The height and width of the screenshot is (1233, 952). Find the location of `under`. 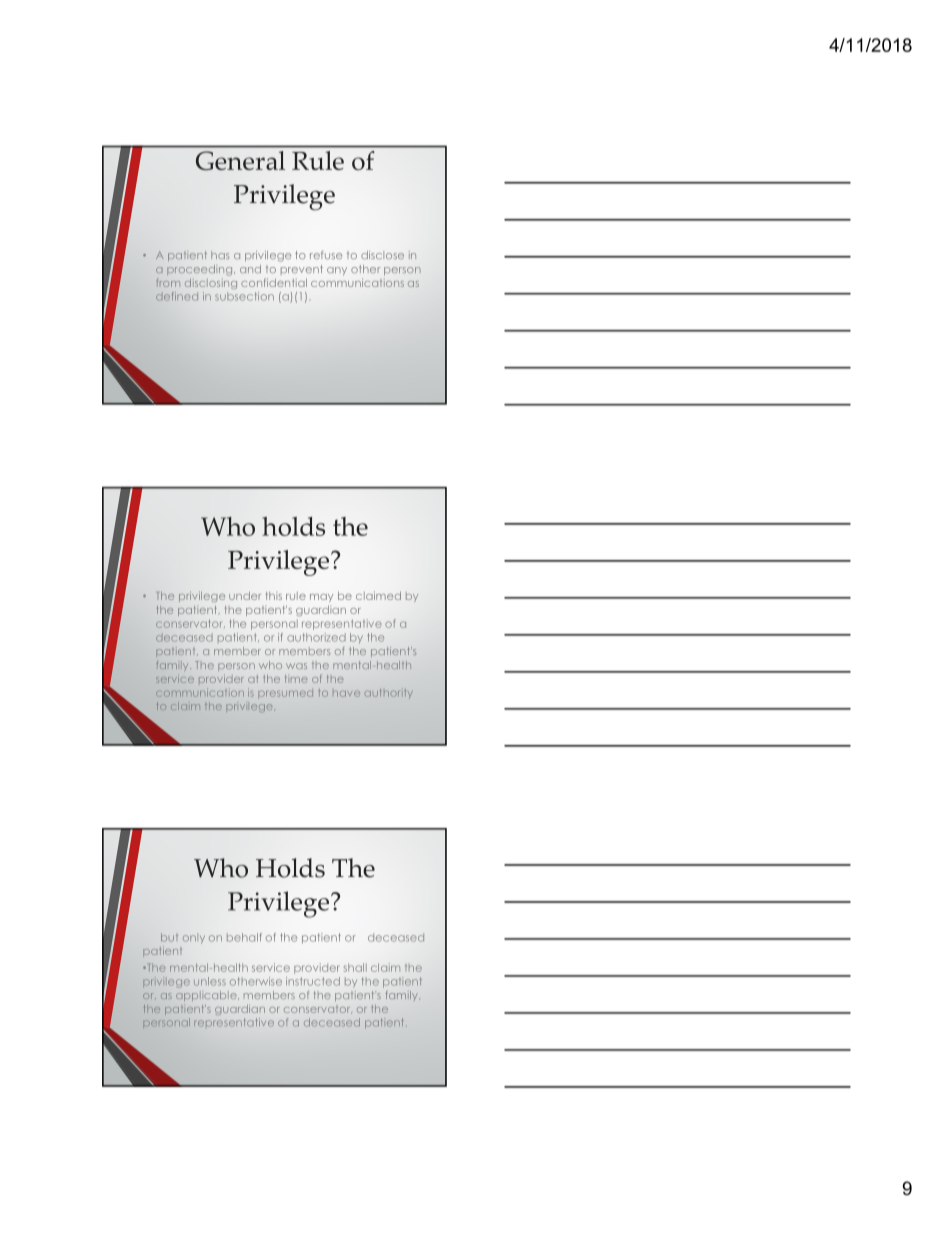

under is located at coordinates (245, 596).
